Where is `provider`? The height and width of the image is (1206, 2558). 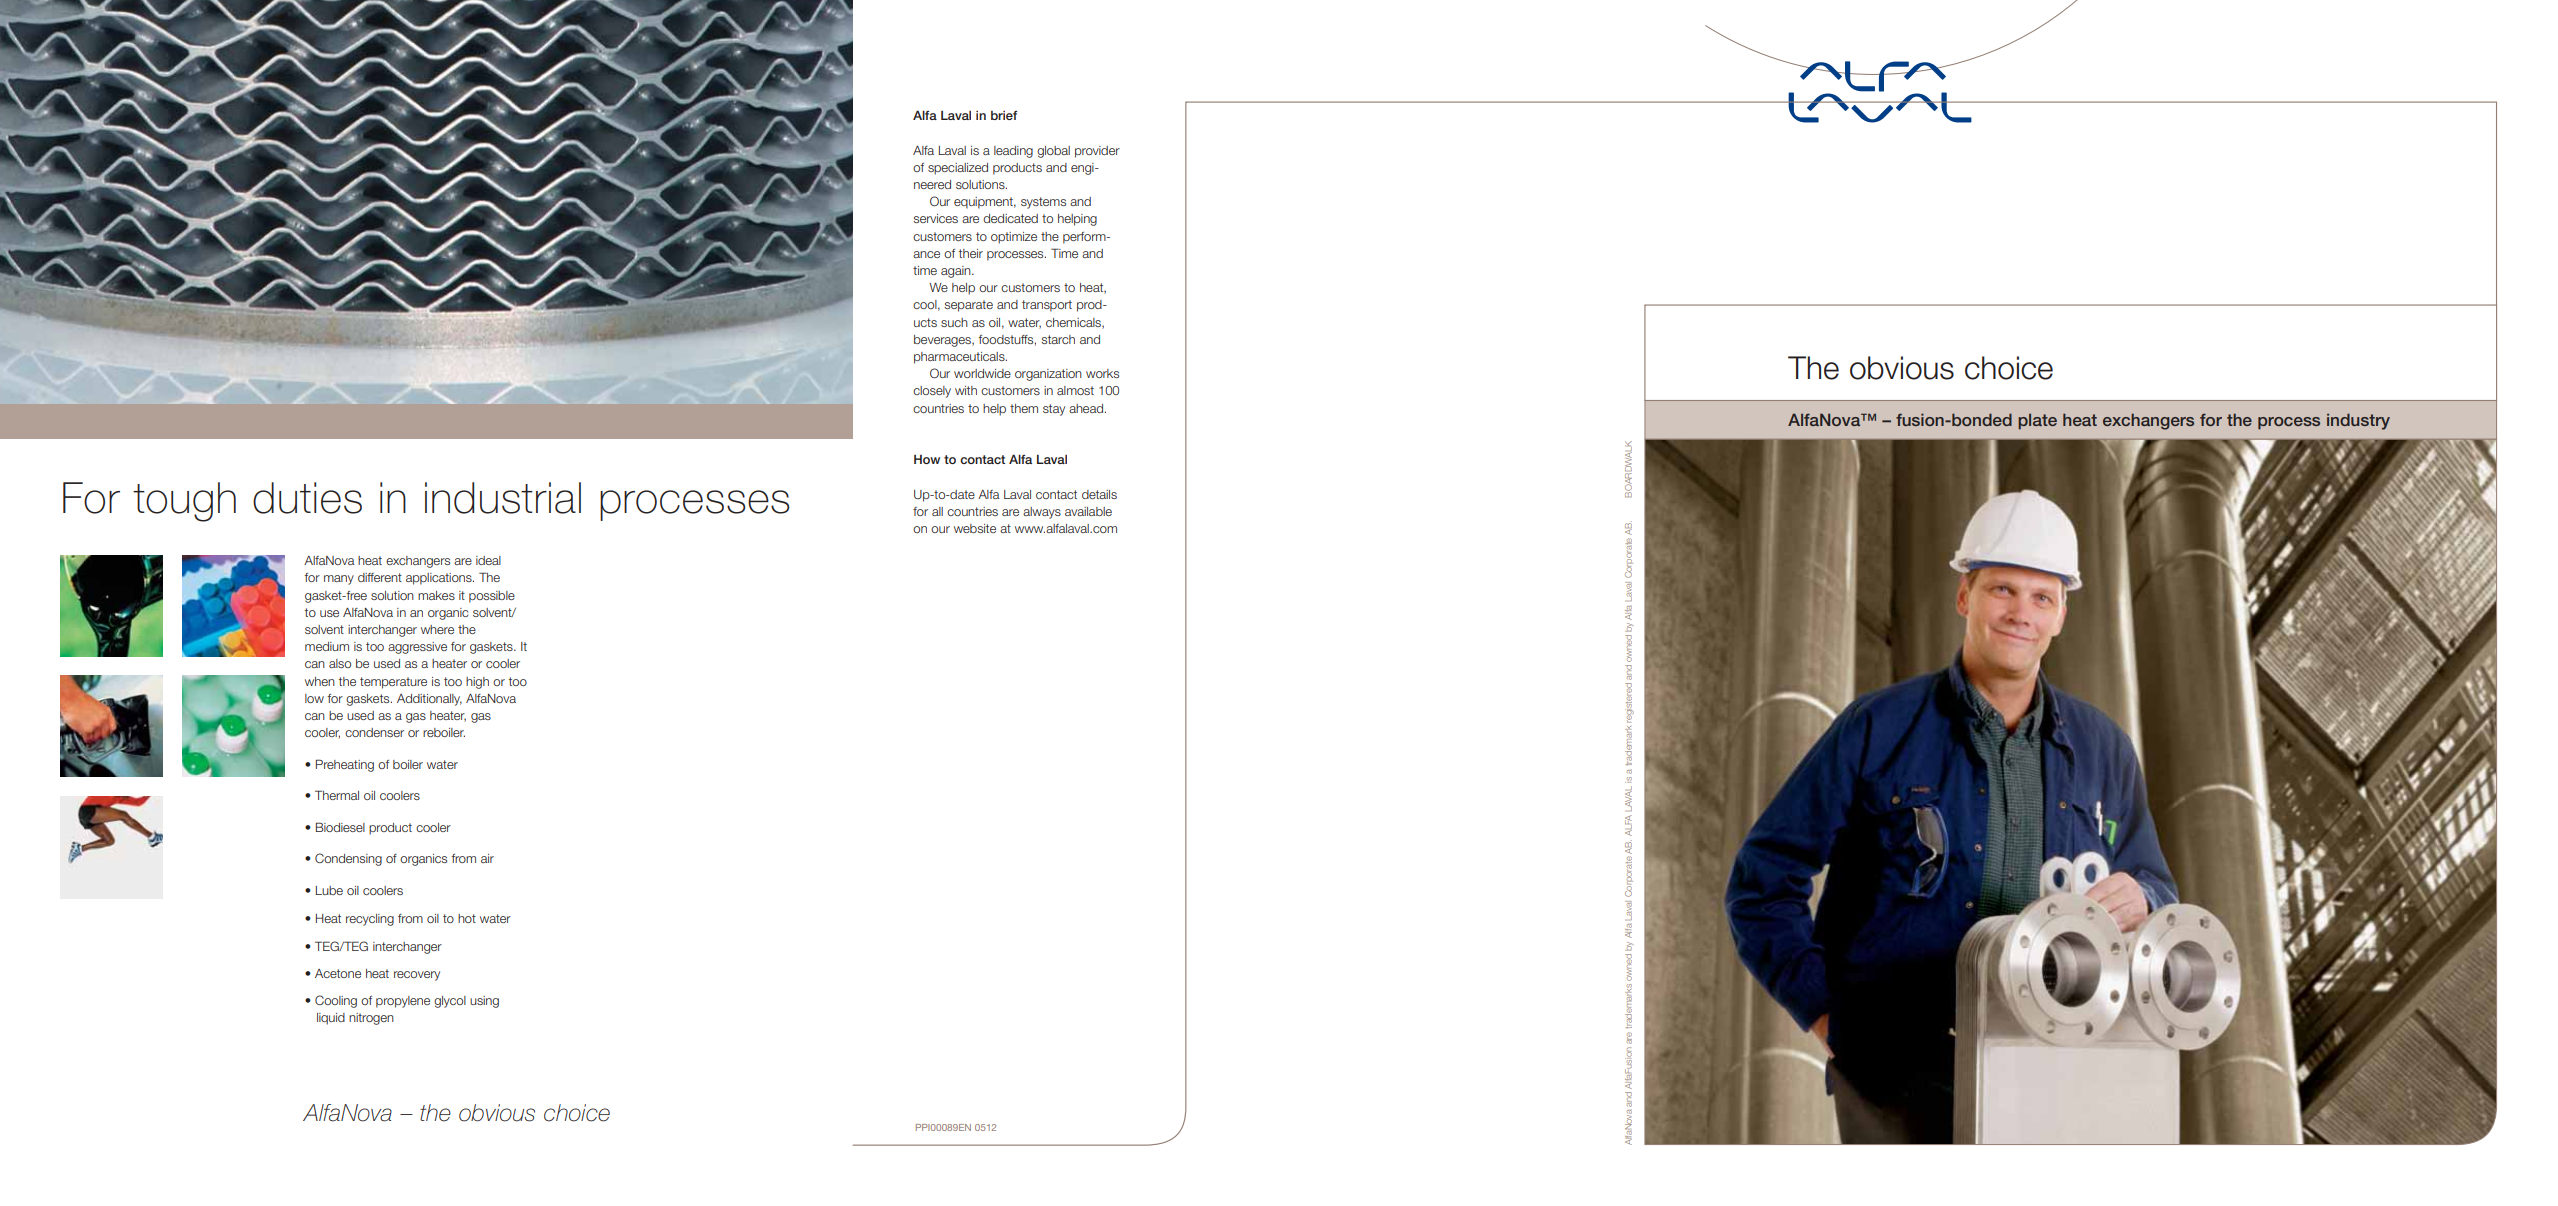 provider is located at coordinates (1097, 152).
